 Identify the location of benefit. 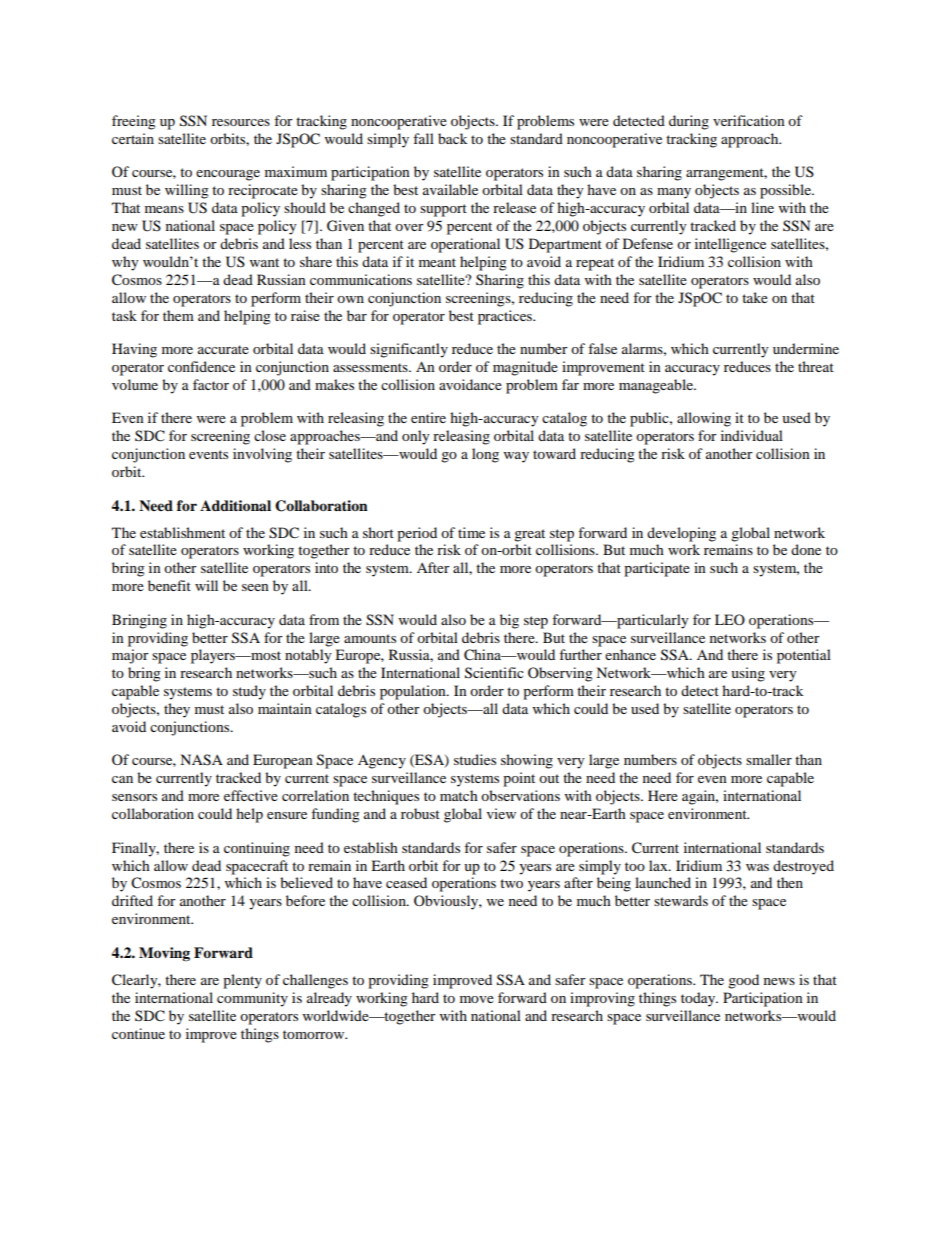
(169, 585).
